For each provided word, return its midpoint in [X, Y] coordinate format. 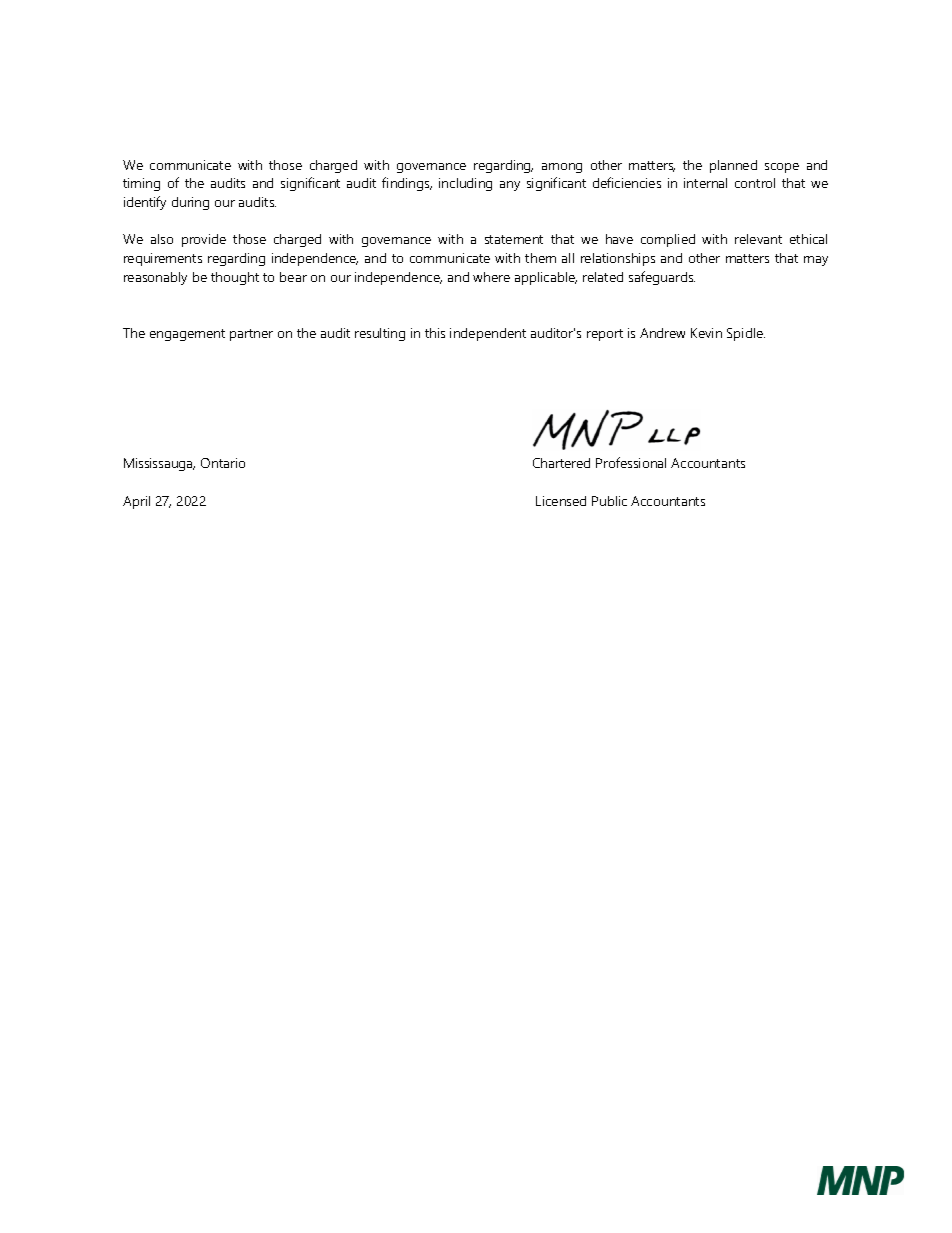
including [465, 184]
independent [488, 334]
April [136, 502]
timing [141, 184]
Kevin [706, 333]
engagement [187, 335]
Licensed [561, 501]
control [755, 183]
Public [609, 501]
